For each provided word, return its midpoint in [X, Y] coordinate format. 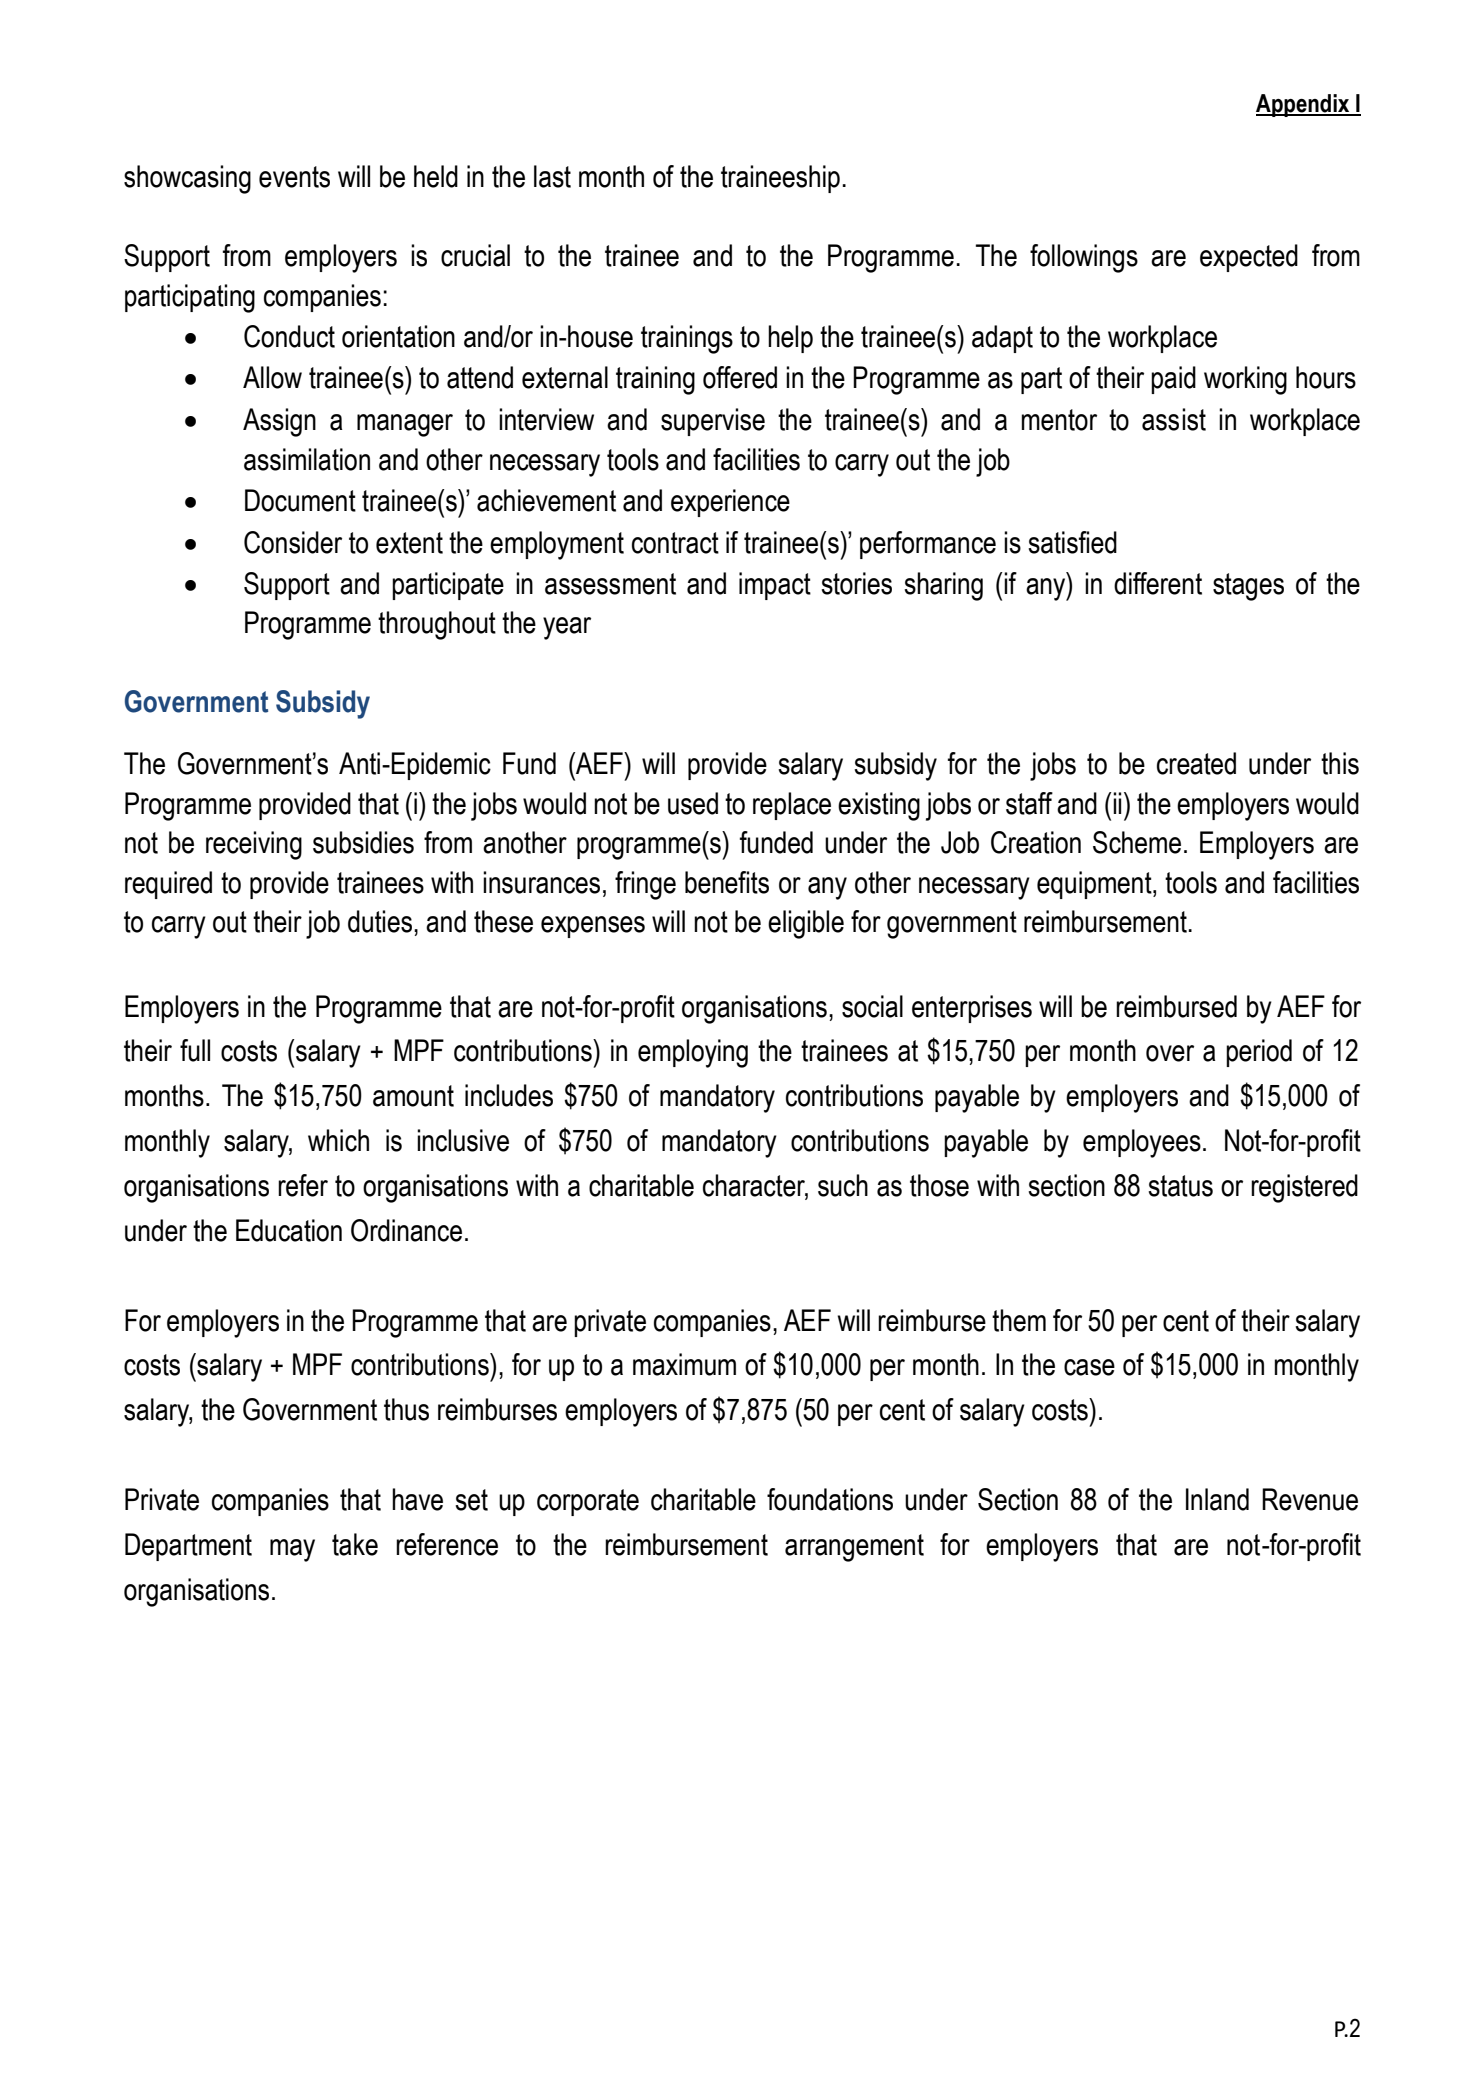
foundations [830, 1499]
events [294, 177]
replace [792, 806]
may [292, 1550]
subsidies [363, 842]
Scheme [1137, 842]
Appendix [1304, 105]
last [552, 176]
